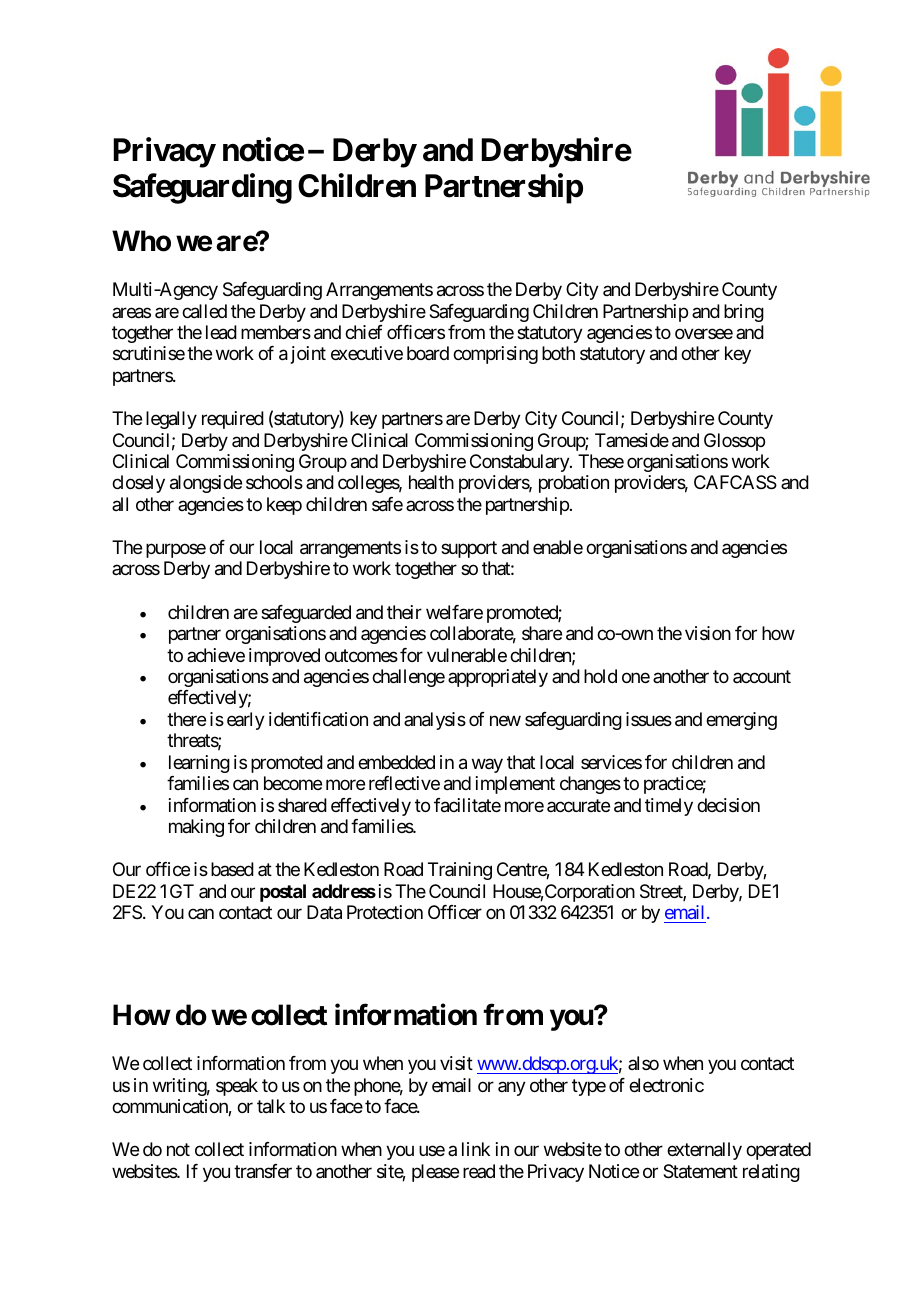 This page has height=1308, width=924. What do you see at coordinates (428, 353) in the page?
I see `board` at bounding box center [428, 353].
